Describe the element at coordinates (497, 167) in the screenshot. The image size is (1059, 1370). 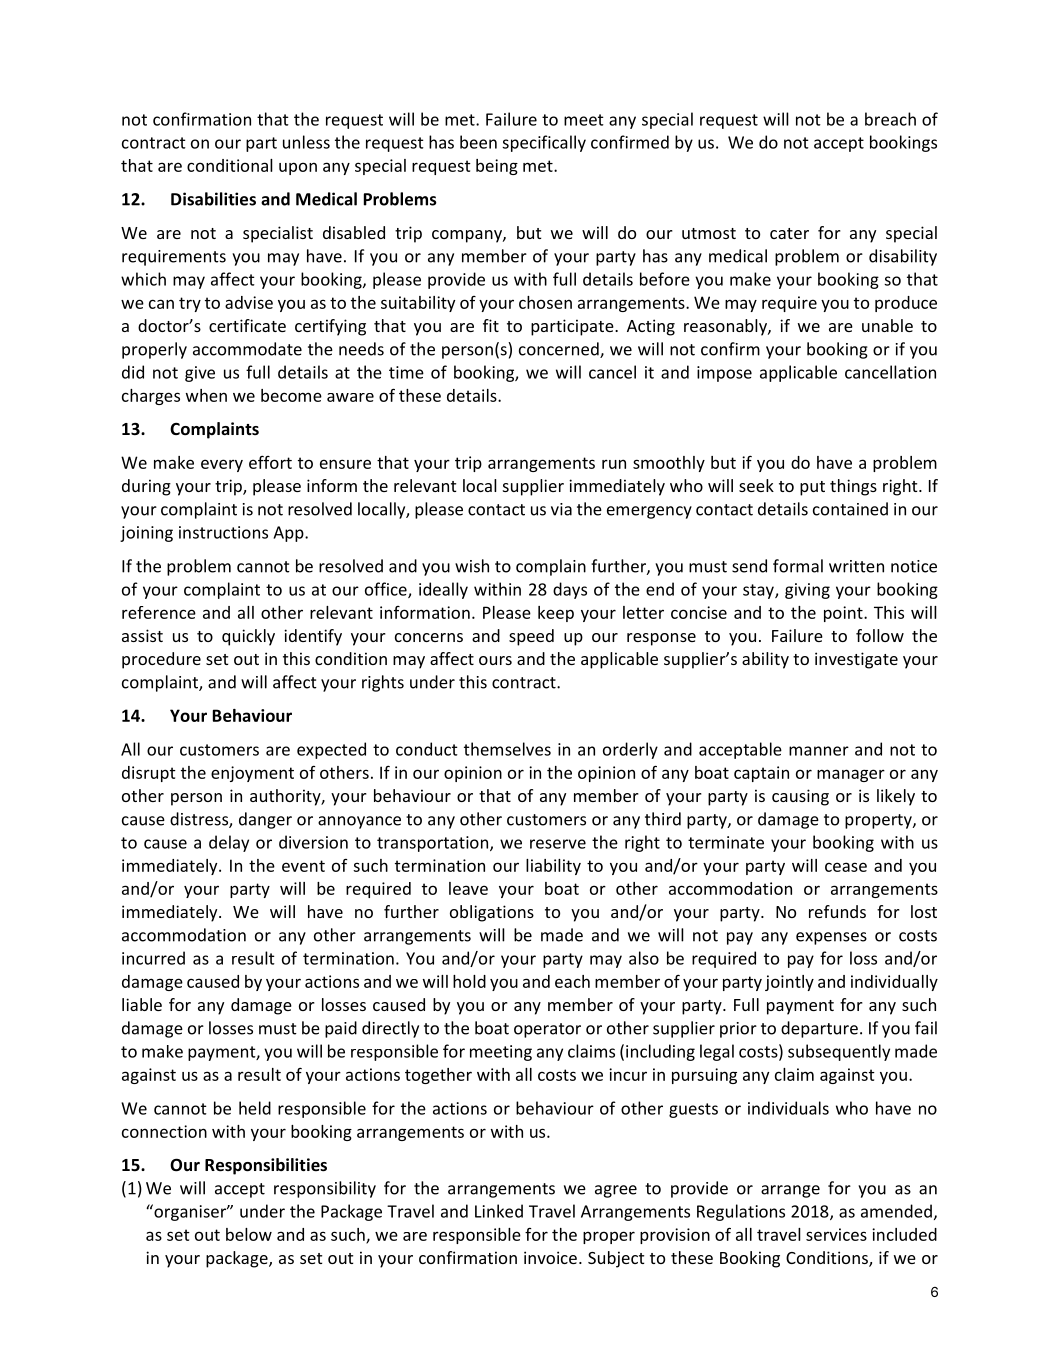
I see `being` at that location.
